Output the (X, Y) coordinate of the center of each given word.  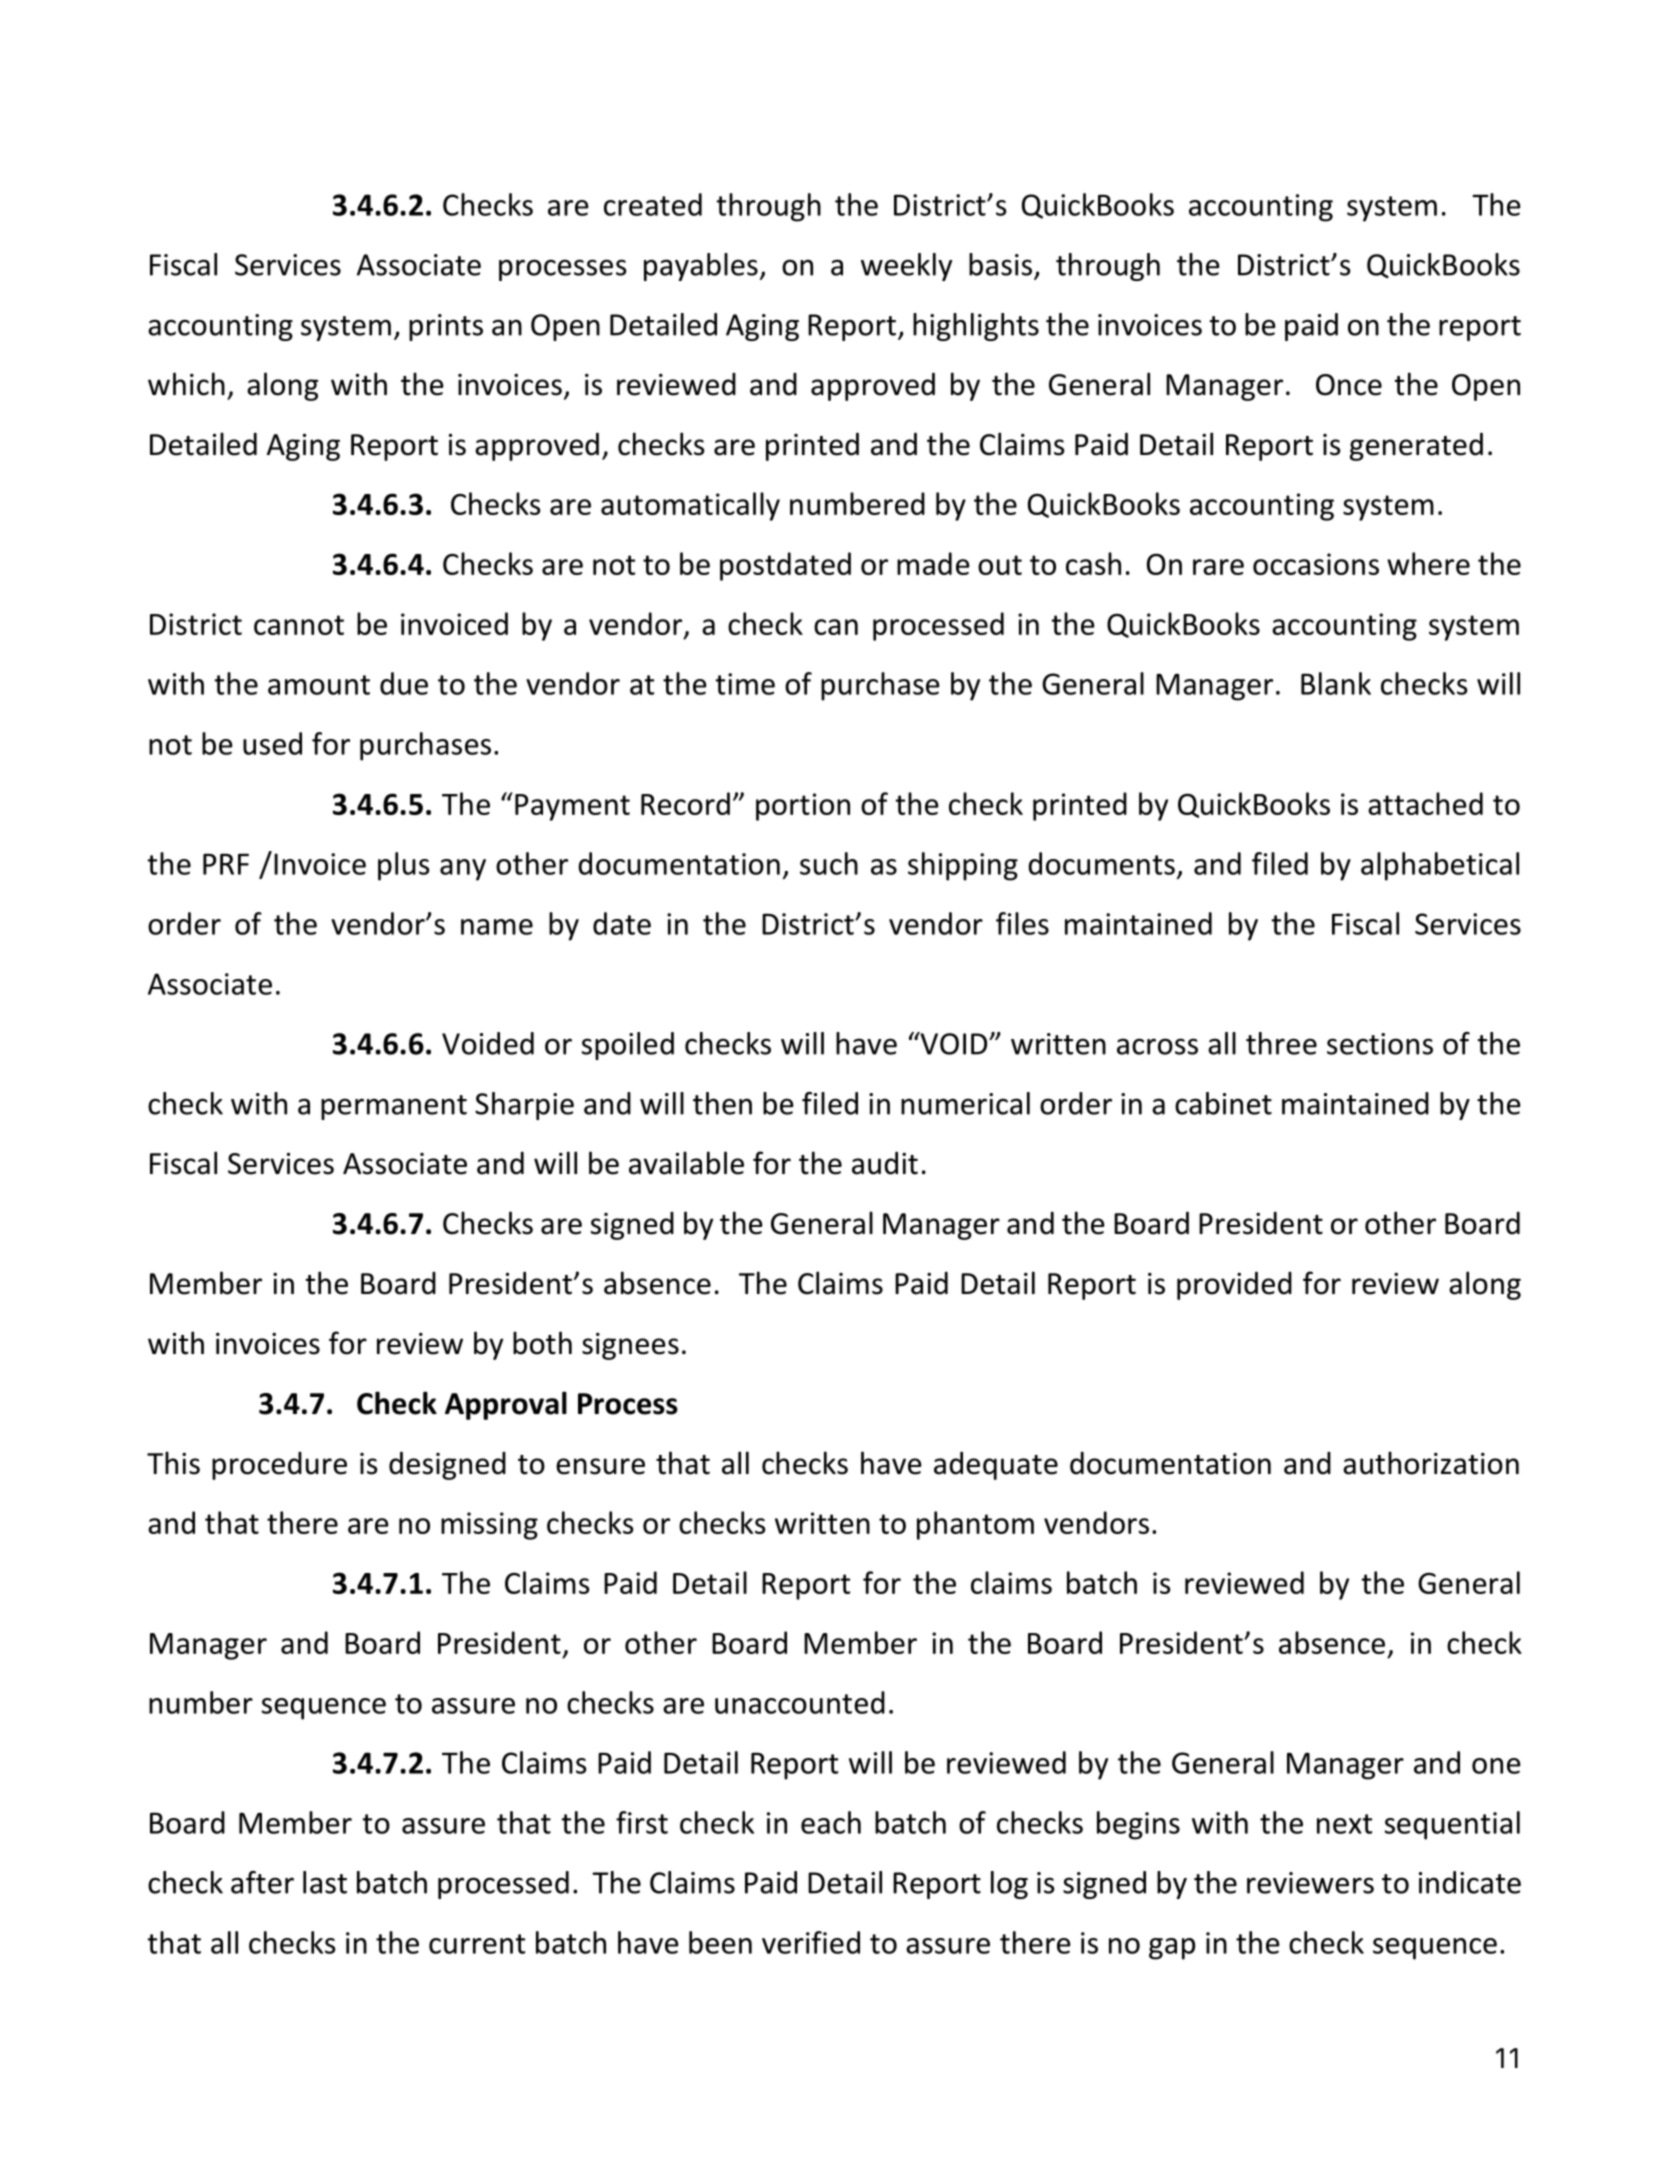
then (722, 1103)
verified (811, 1942)
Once (1349, 385)
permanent (394, 1107)
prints (446, 327)
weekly (906, 267)
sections (1380, 1044)
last (325, 1882)
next (1344, 1824)
